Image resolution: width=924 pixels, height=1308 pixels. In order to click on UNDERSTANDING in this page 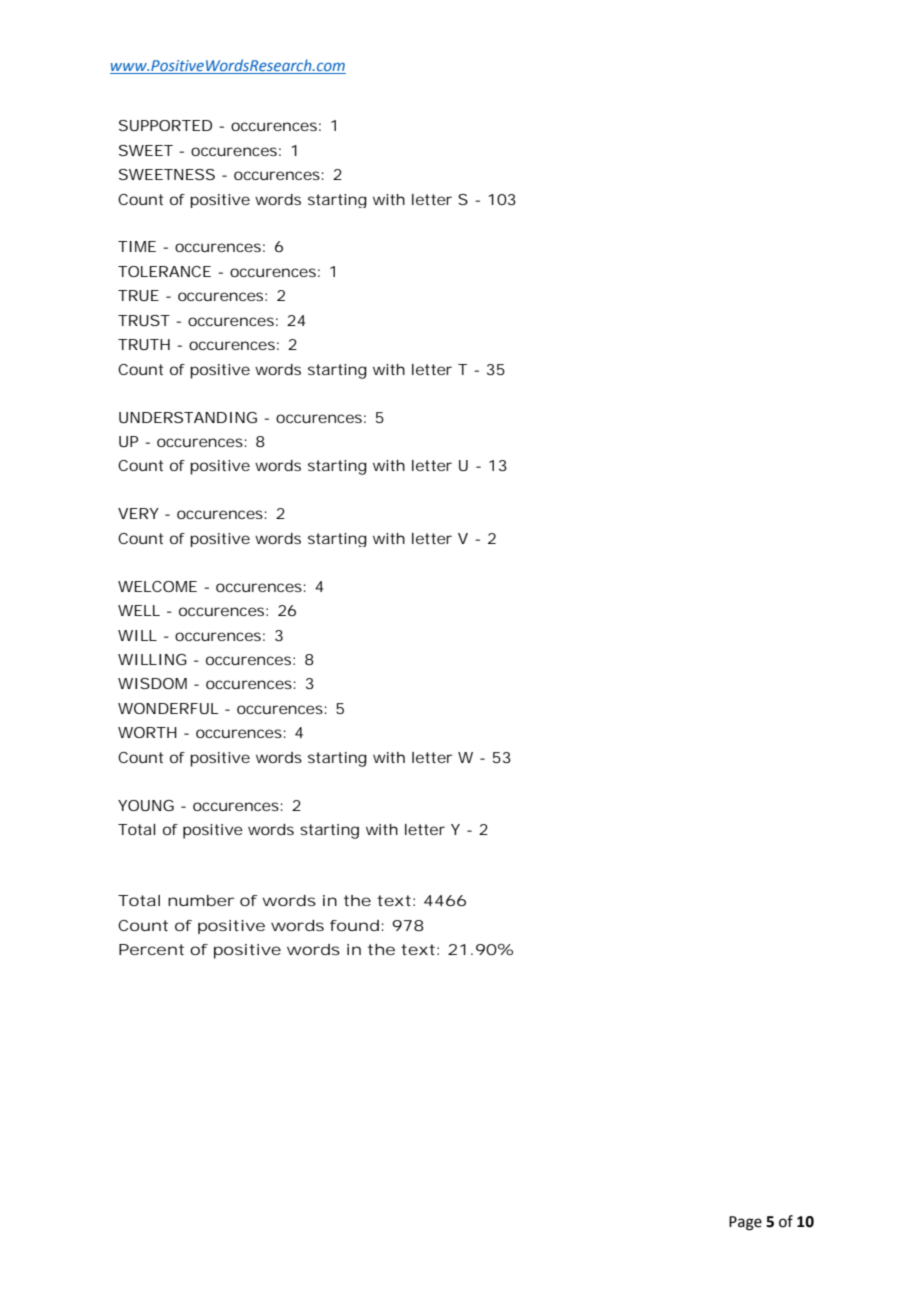, I will do `click(188, 417)`.
